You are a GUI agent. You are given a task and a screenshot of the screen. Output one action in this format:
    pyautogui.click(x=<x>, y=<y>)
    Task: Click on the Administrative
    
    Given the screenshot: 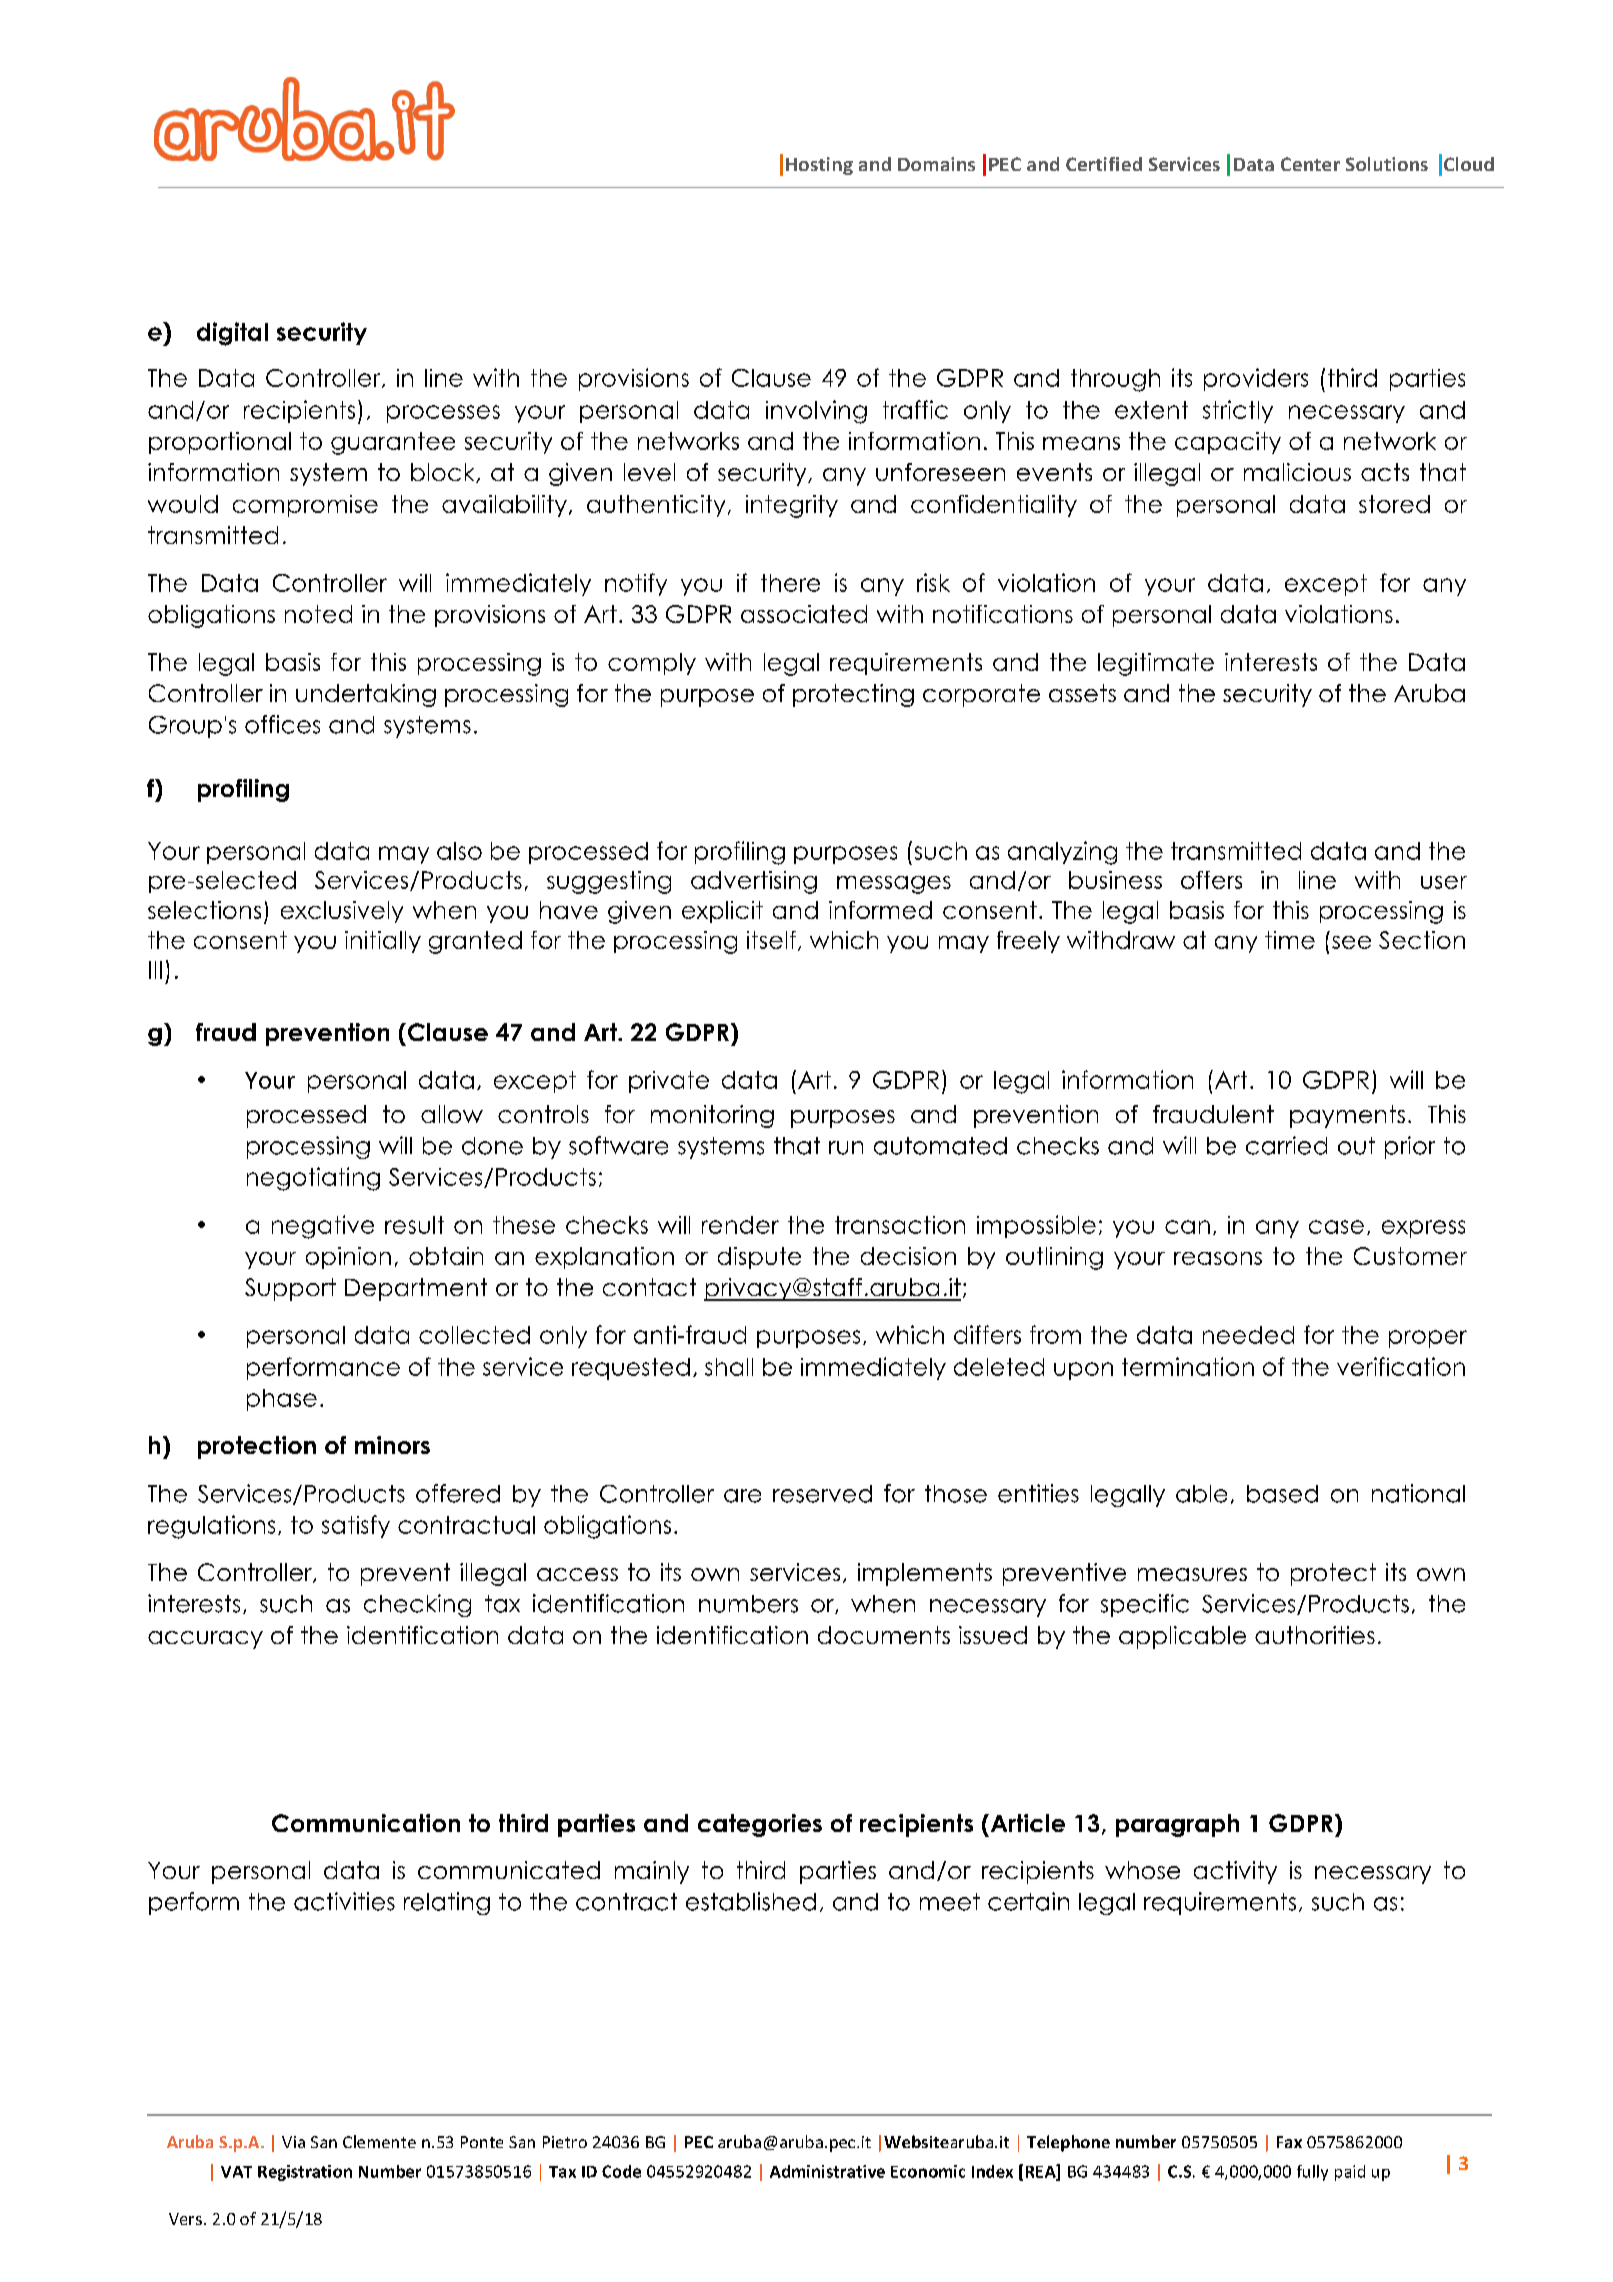 What is the action you would take?
    pyautogui.click(x=827, y=2171)
